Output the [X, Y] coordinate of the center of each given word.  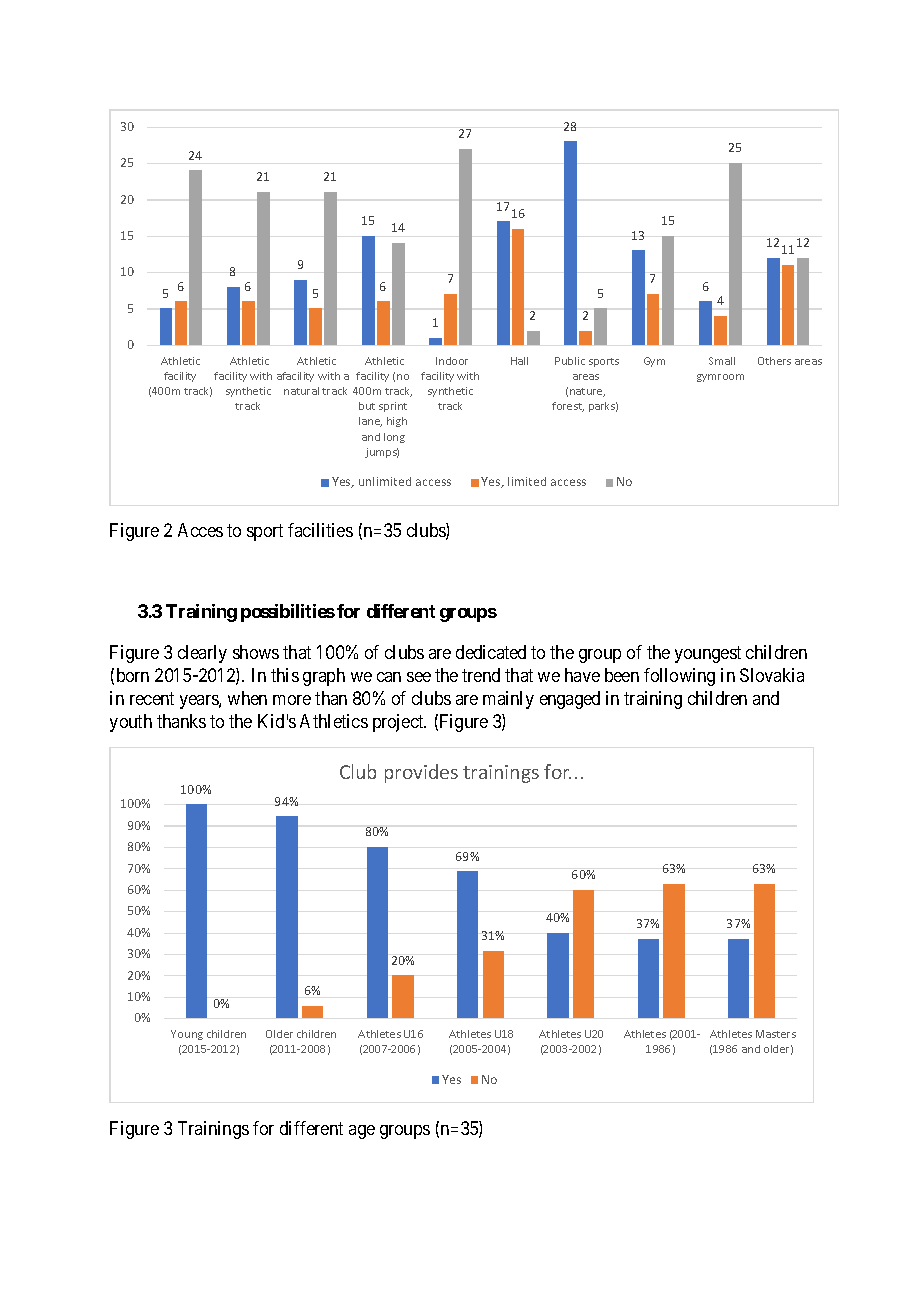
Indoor [452, 361]
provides [421, 773]
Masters [776, 1034]
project [399, 723]
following [679, 677]
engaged [570, 700]
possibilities [288, 613]
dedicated [491, 652]
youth [131, 723]
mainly [508, 700]
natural [301, 391]
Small [722, 361]
